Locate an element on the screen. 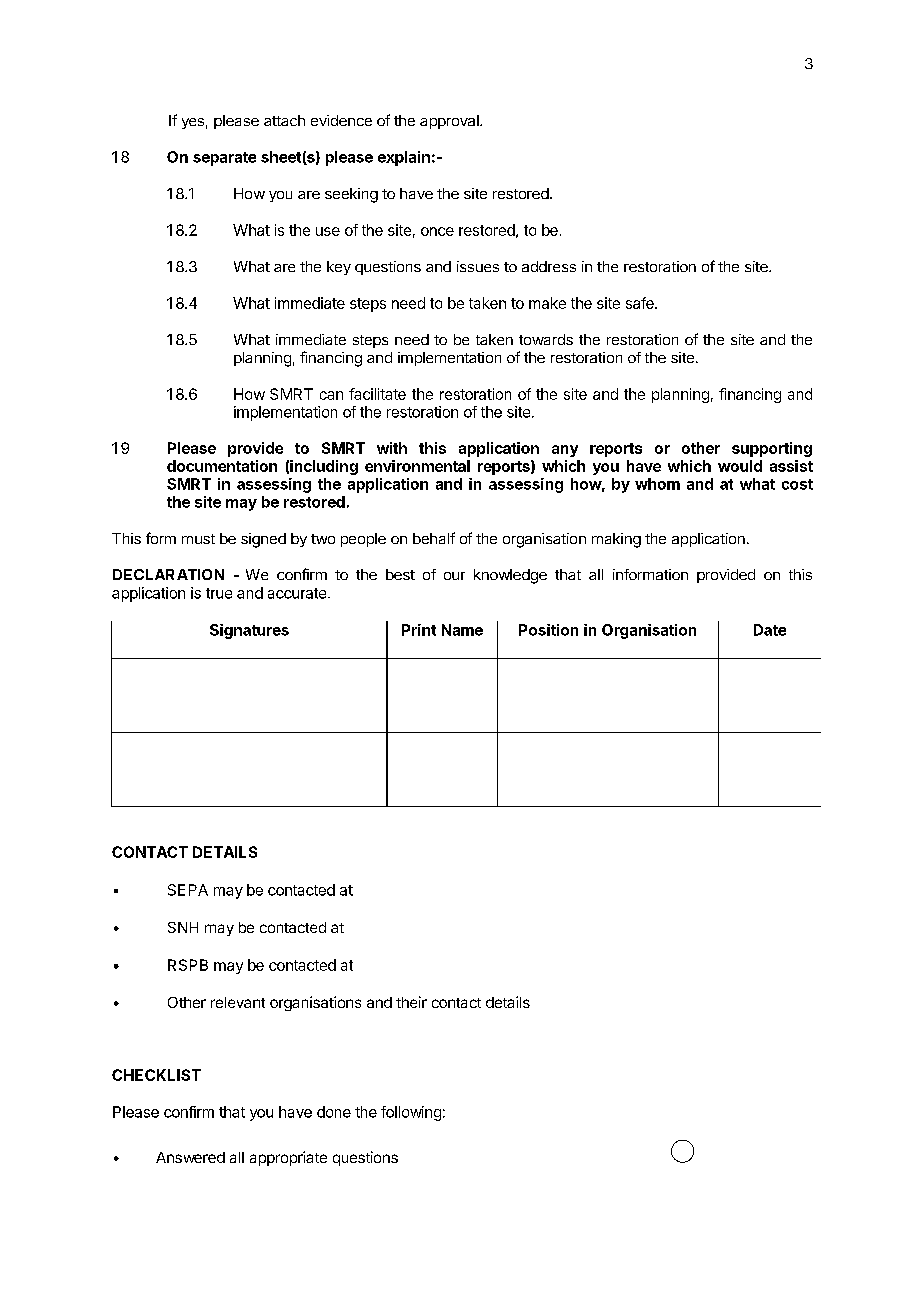  approval is located at coordinates (450, 122).
